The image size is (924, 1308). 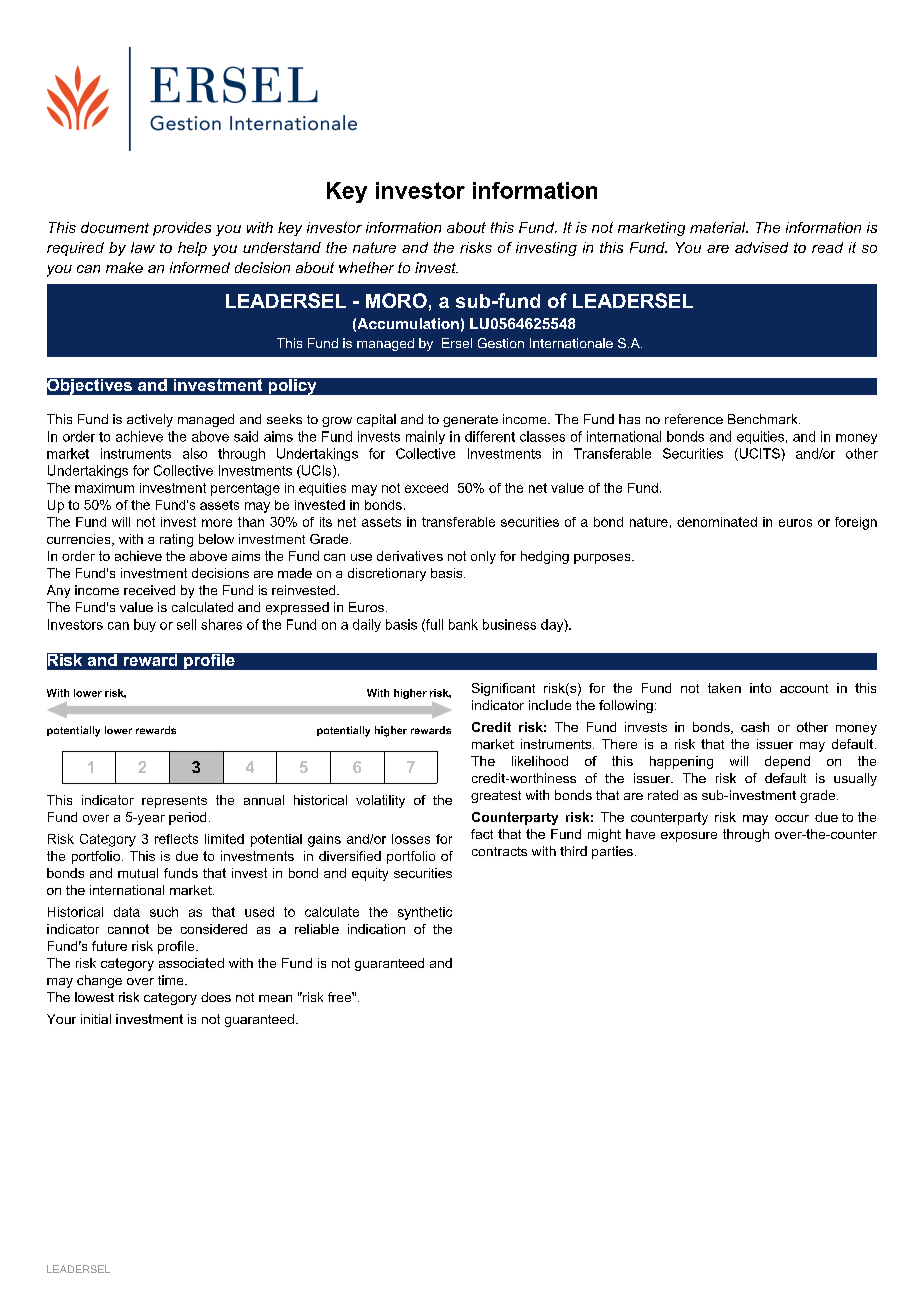 I want to click on into, so click(x=760, y=688).
